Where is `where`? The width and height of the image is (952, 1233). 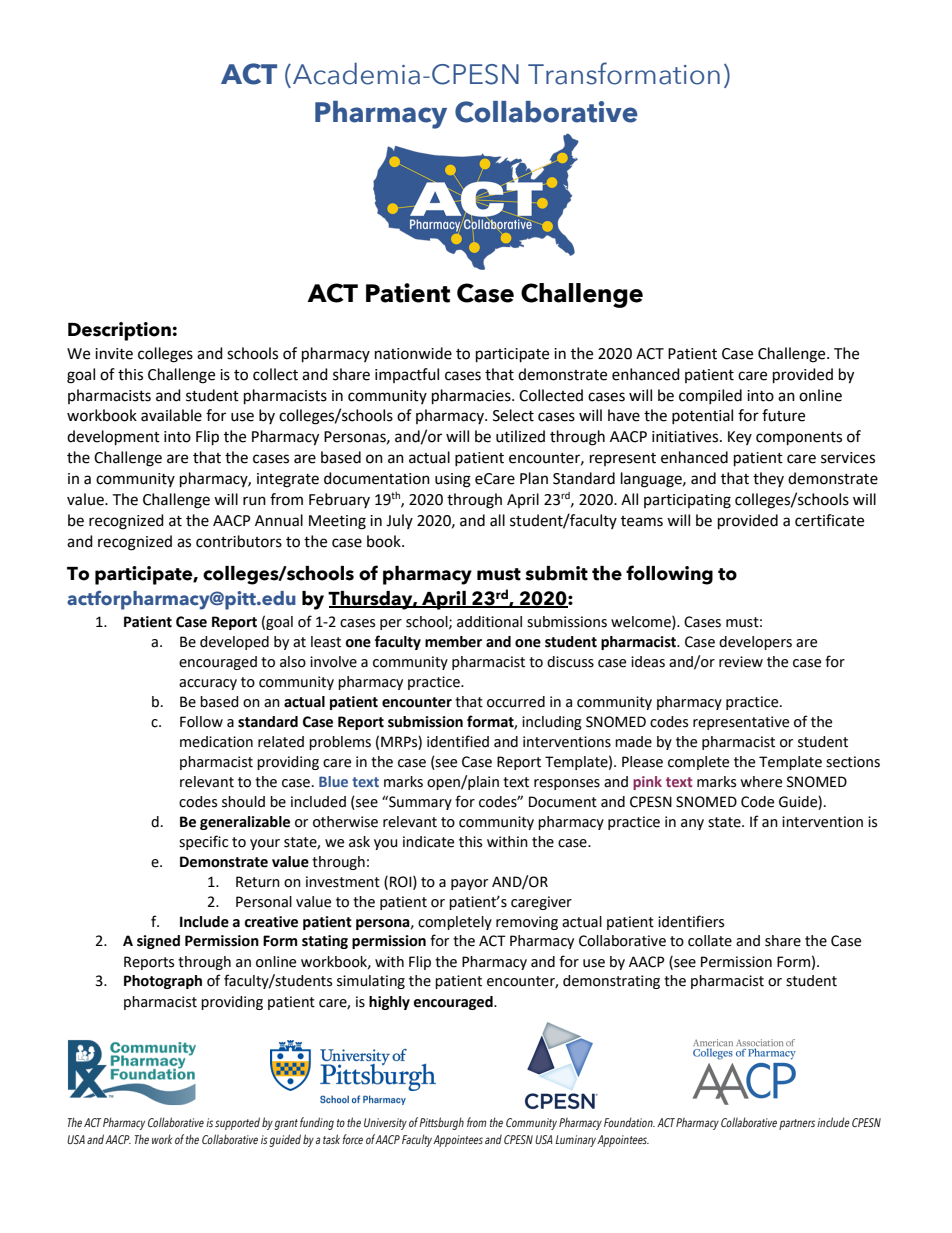
where is located at coordinates (761, 782).
